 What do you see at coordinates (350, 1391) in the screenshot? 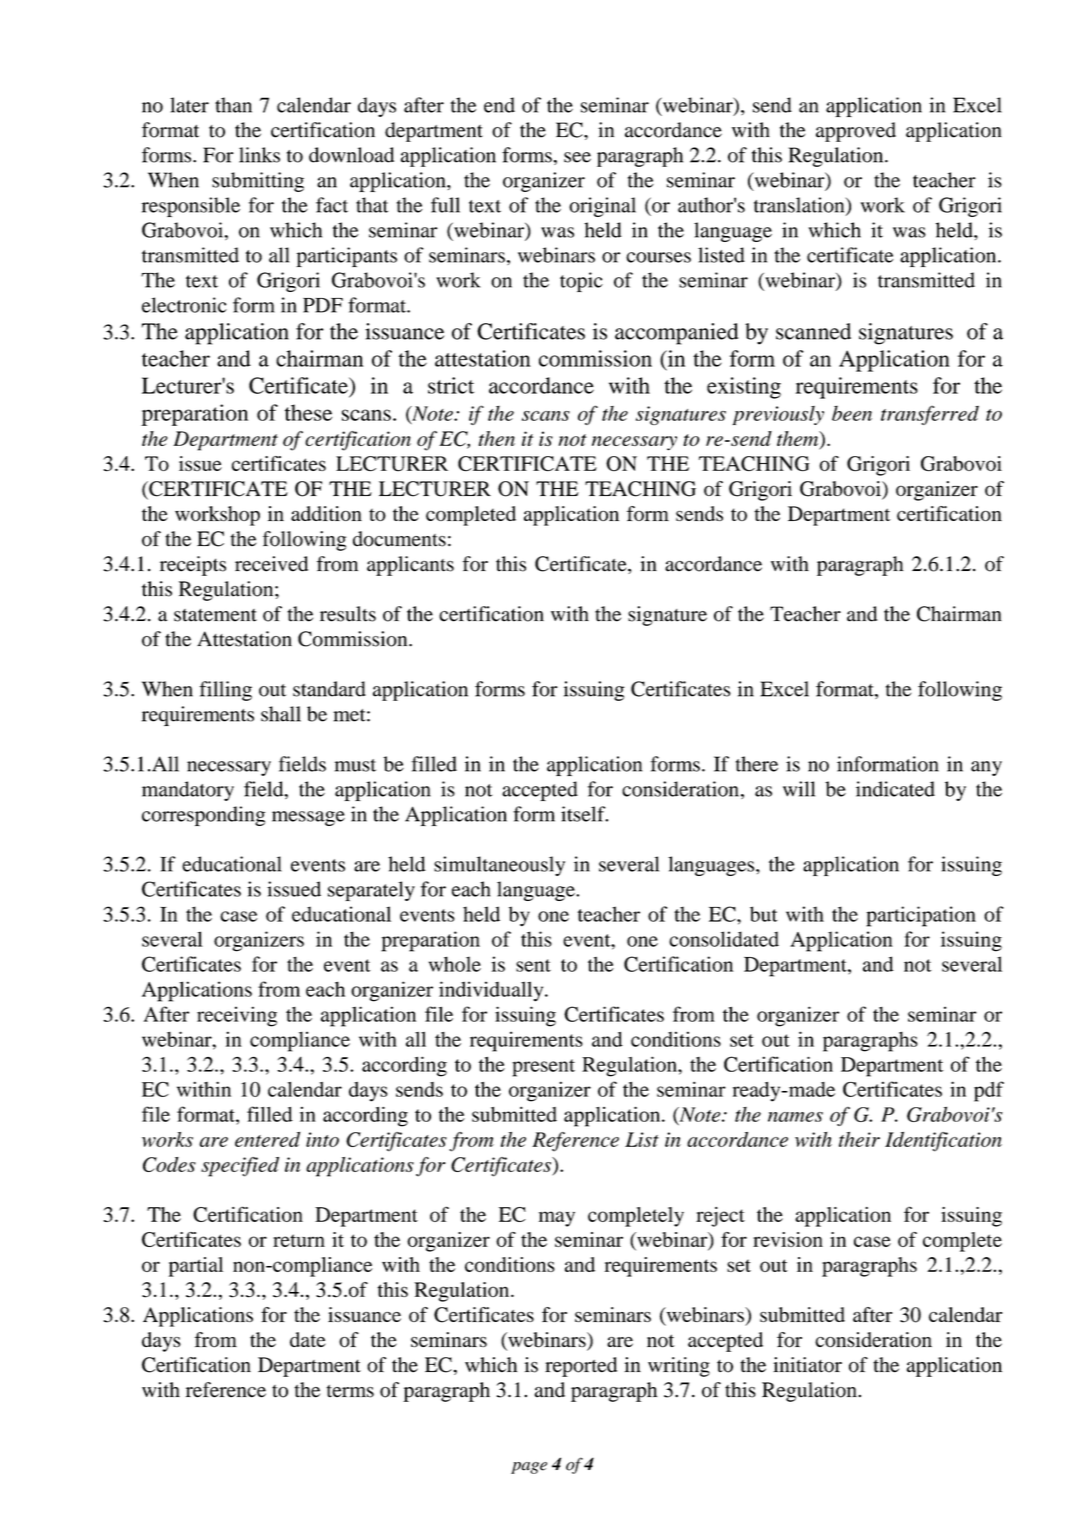
I see `terms` at bounding box center [350, 1391].
